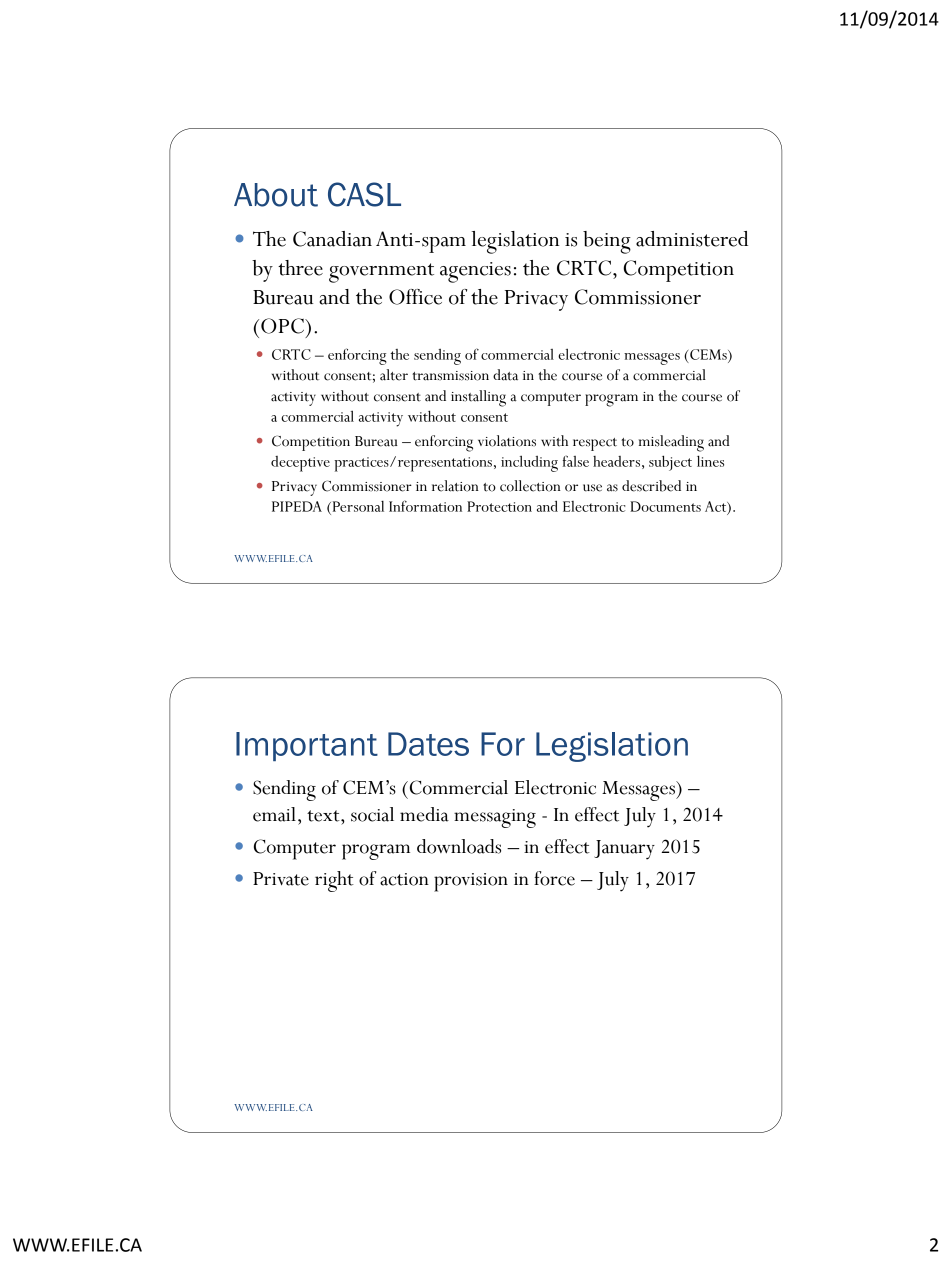  I want to click on right, so click(334, 881).
